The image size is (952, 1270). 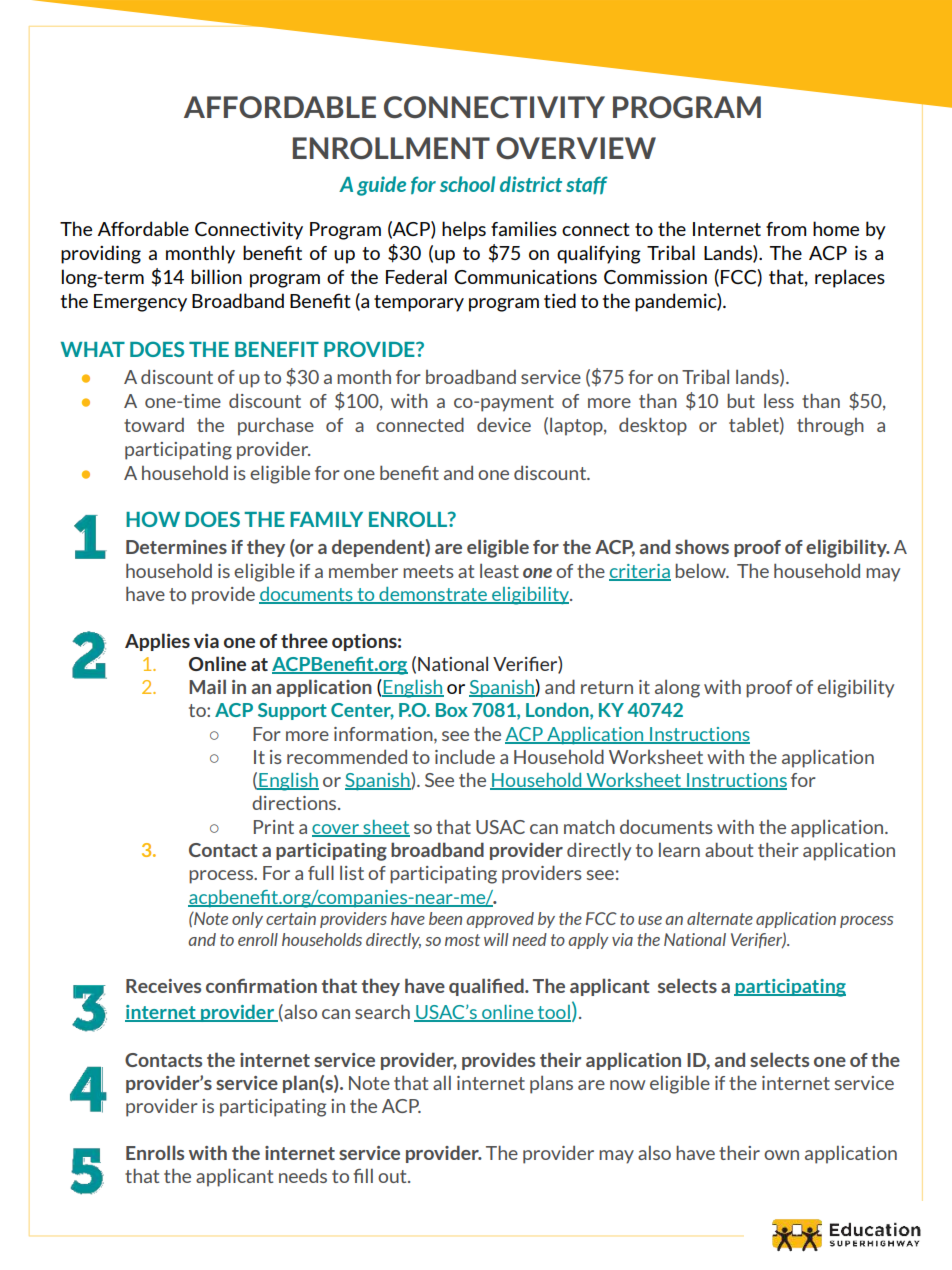 I want to click on school, so click(x=467, y=184).
